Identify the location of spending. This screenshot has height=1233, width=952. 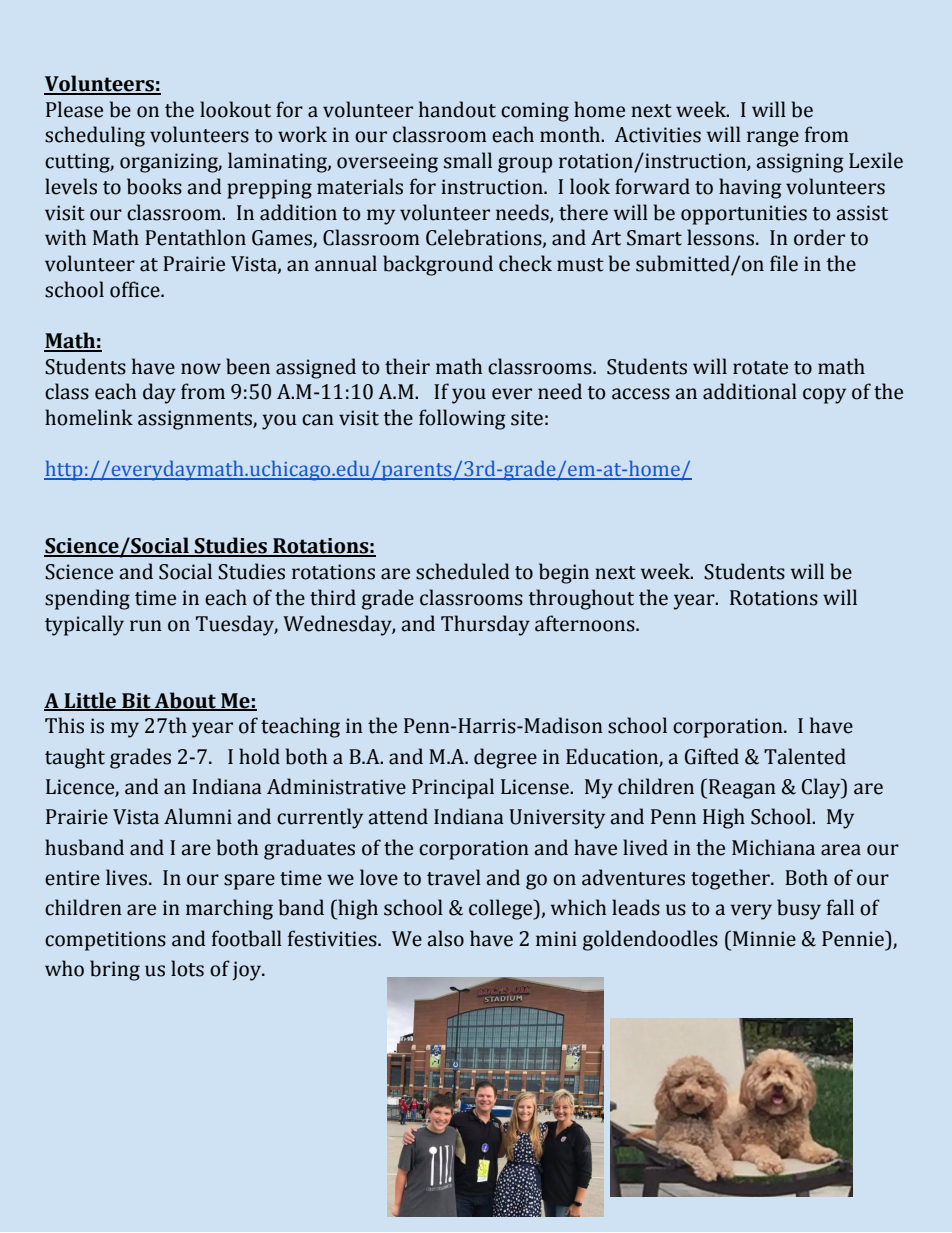
(87, 599).
